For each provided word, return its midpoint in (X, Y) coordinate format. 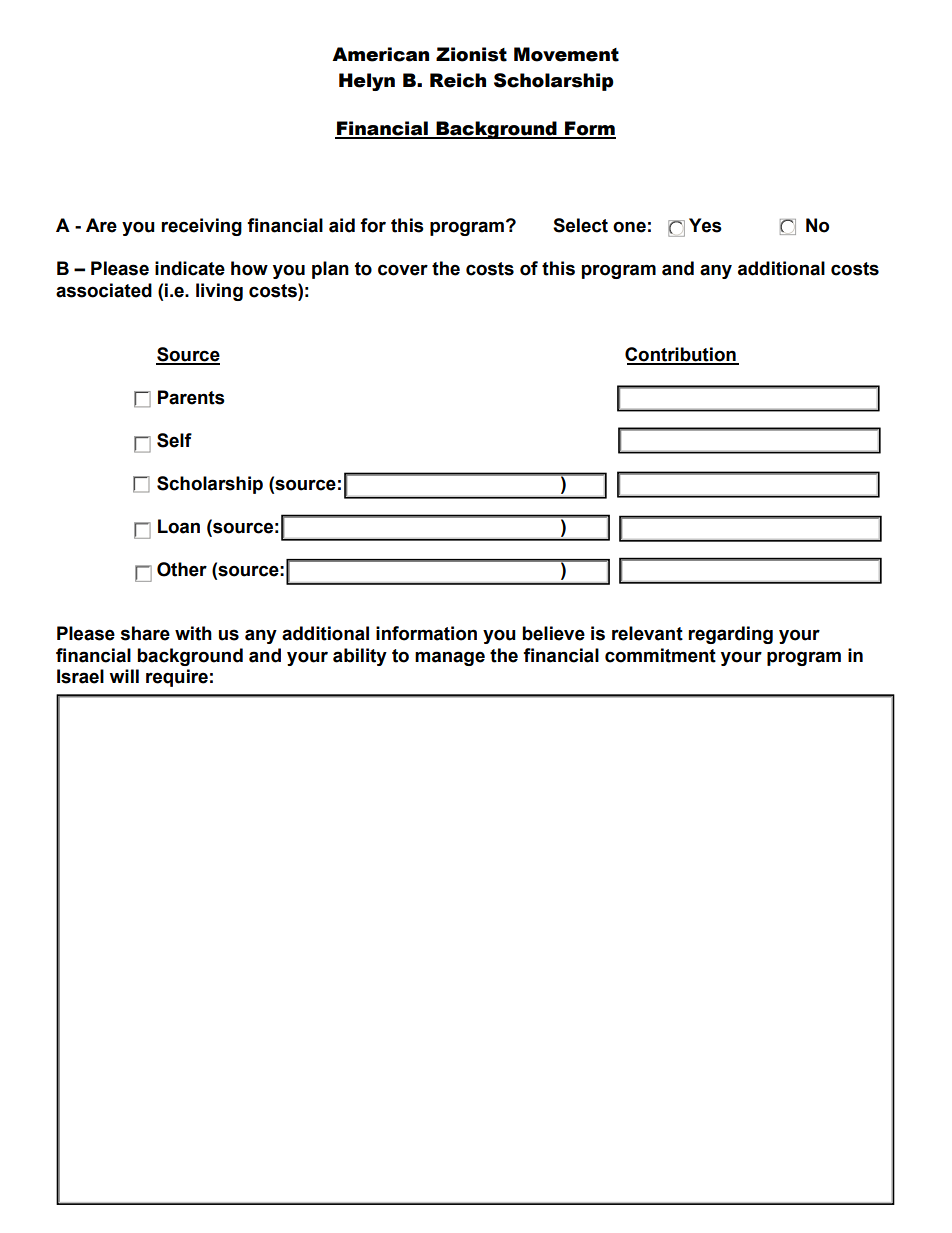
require (177, 678)
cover (403, 270)
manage (450, 658)
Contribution (681, 355)
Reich (458, 80)
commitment (660, 655)
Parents (191, 397)
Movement (566, 54)
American (380, 54)
